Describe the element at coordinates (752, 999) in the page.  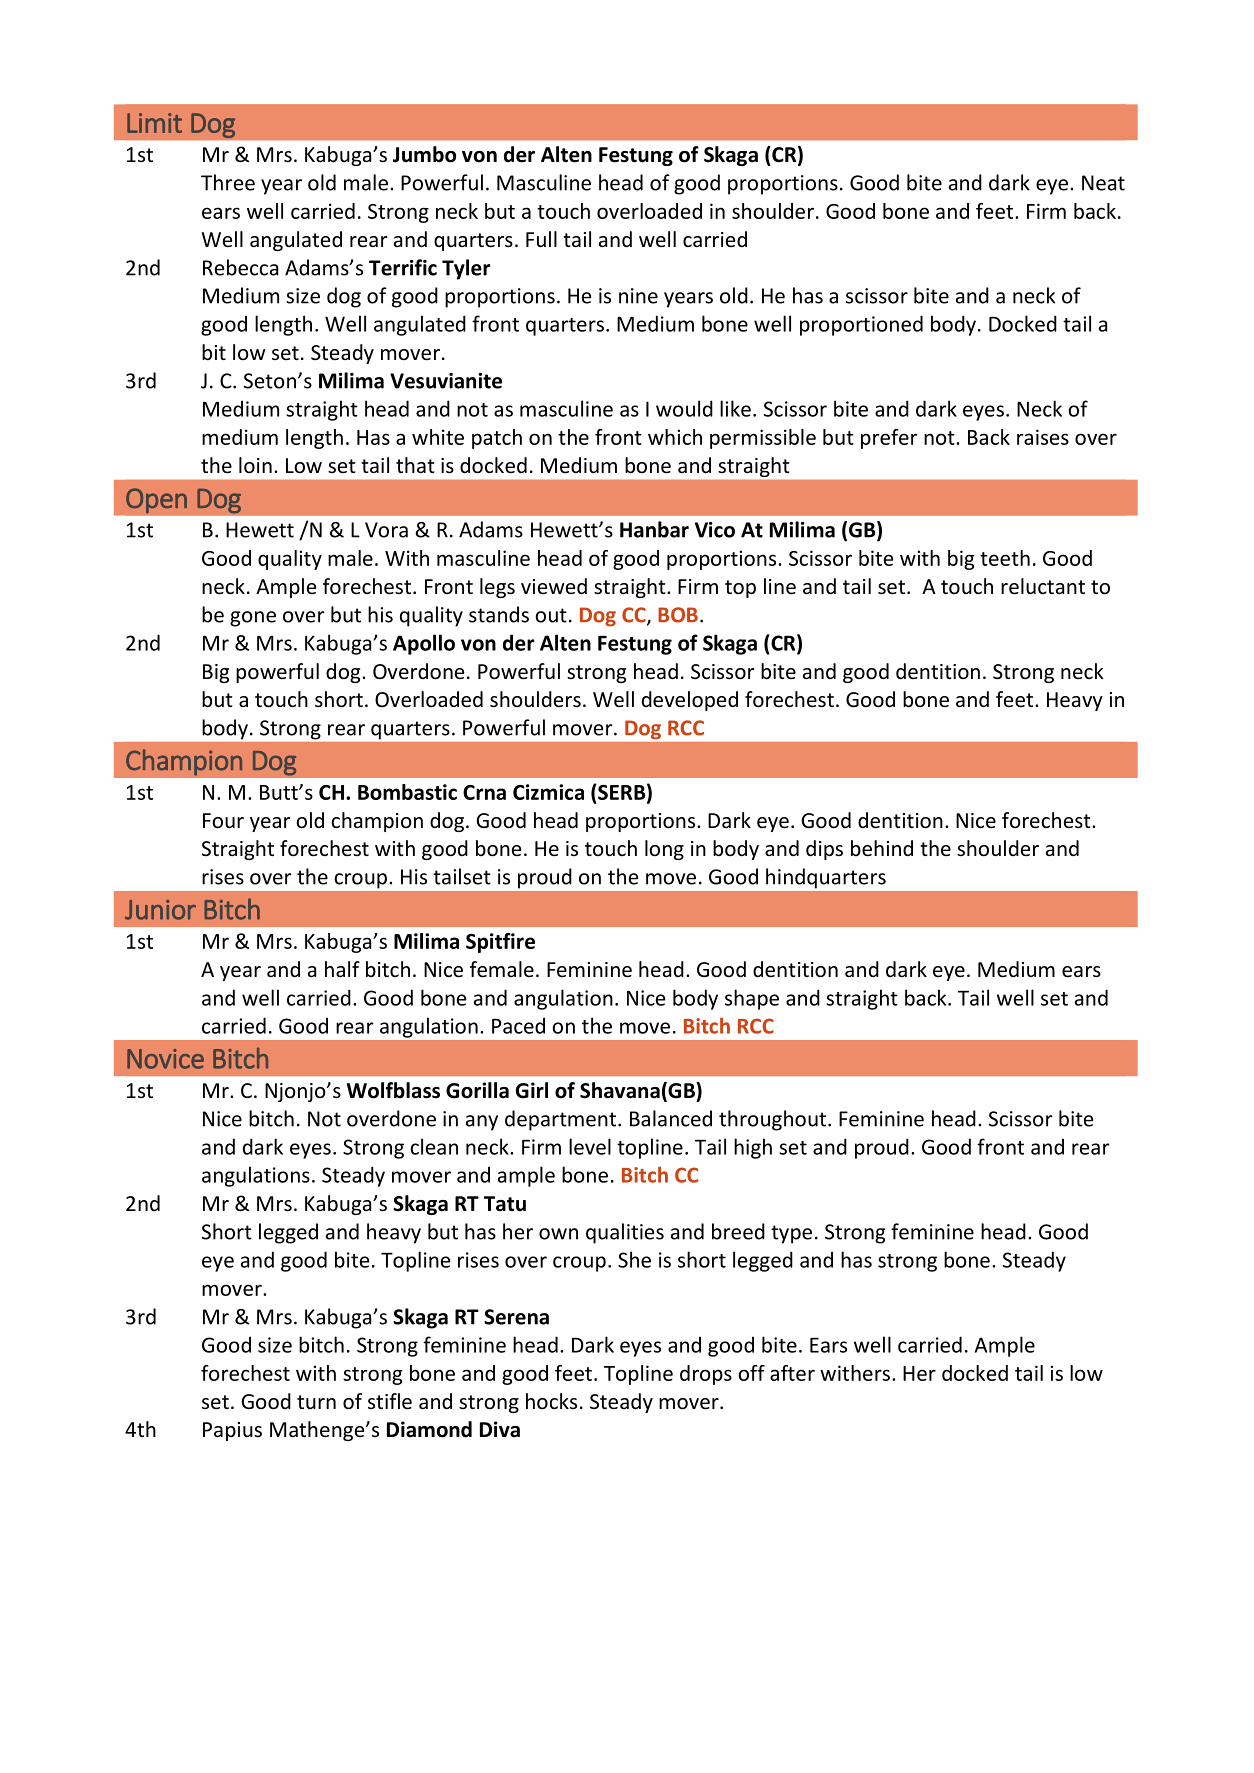
I see `shape` at that location.
